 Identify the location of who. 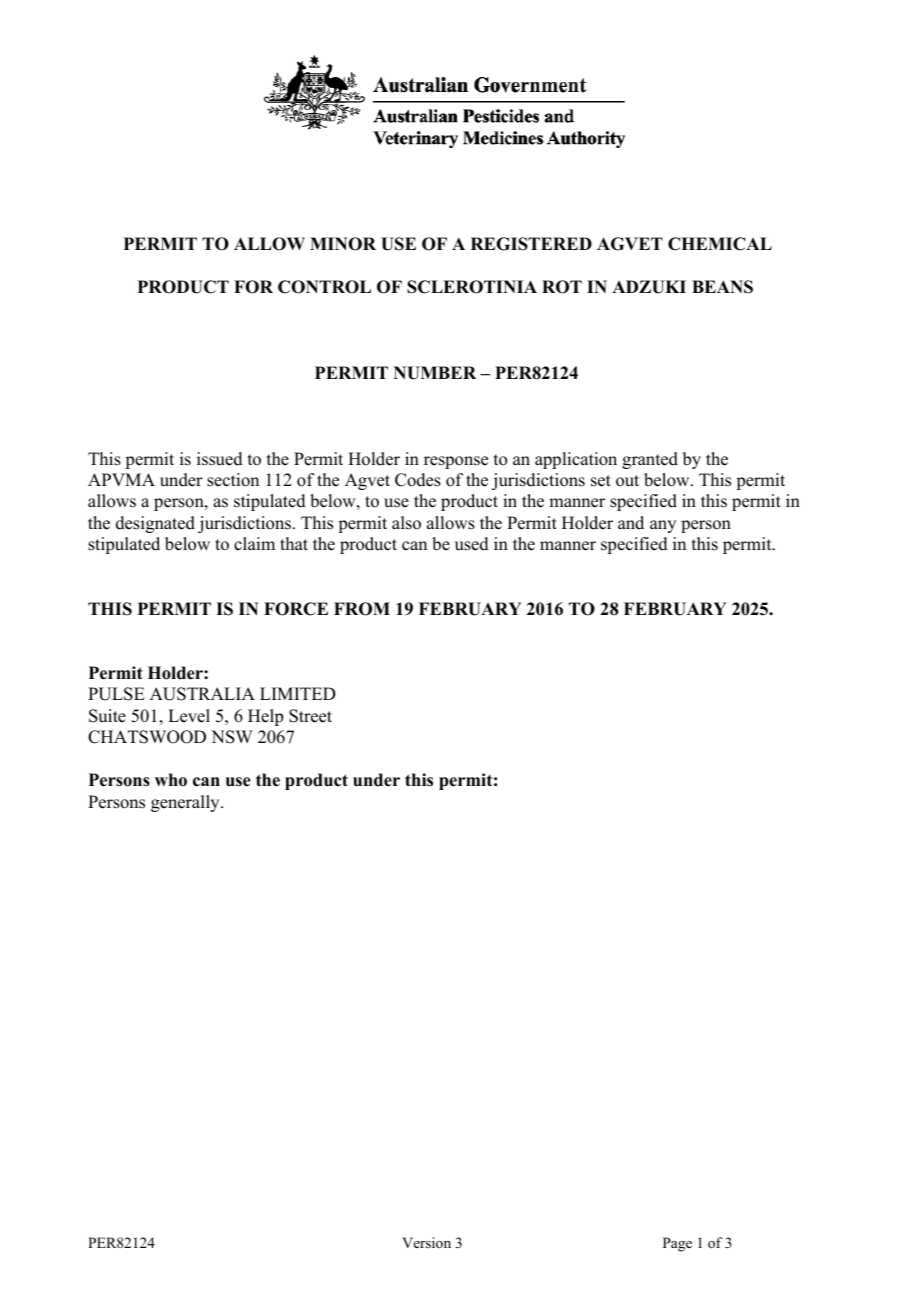
(171, 780).
